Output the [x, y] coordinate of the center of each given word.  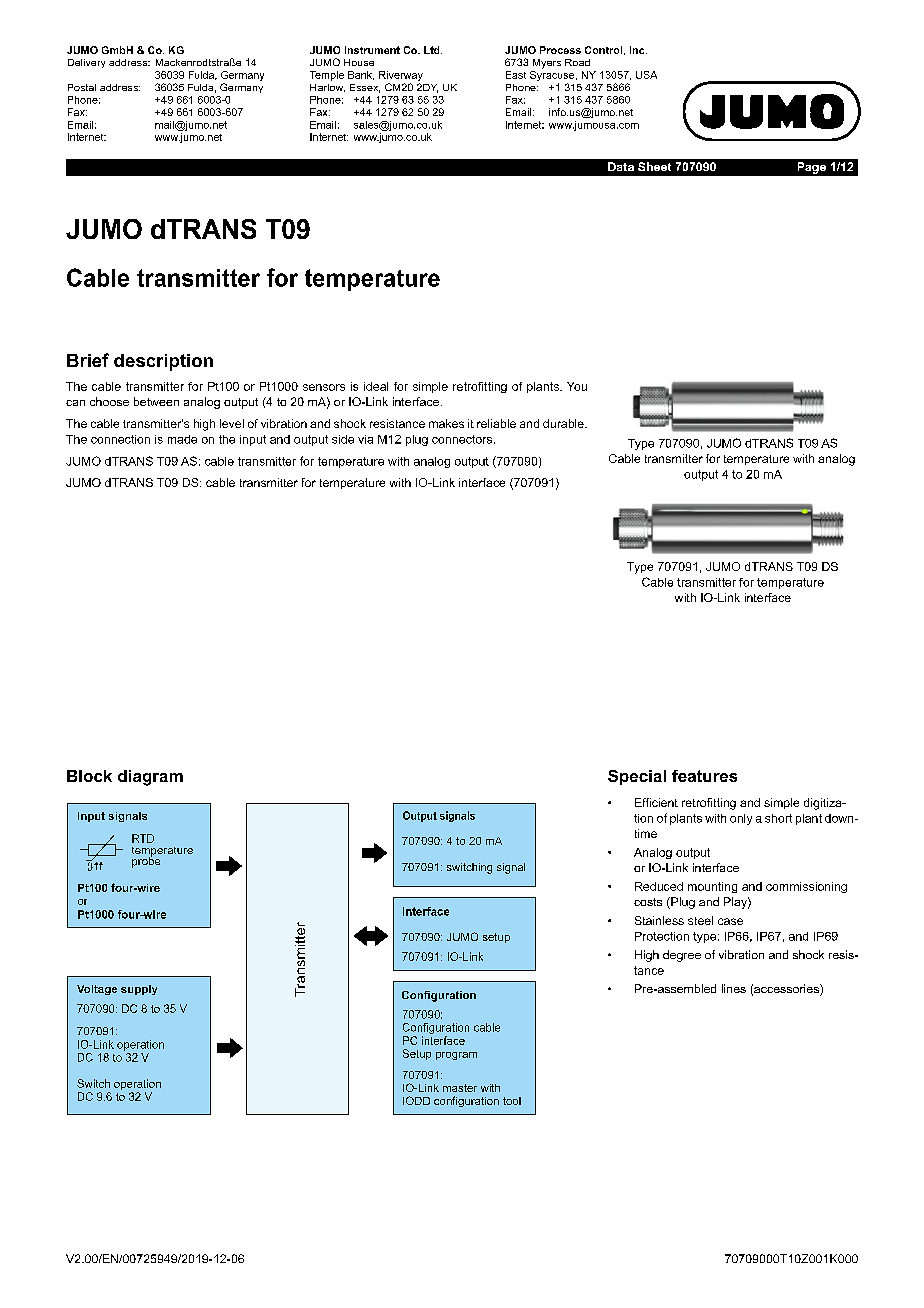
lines [734, 988]
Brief [88, 360]
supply [139, 990]
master [460, 1088]
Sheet [654, 166]
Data [621, 166]
